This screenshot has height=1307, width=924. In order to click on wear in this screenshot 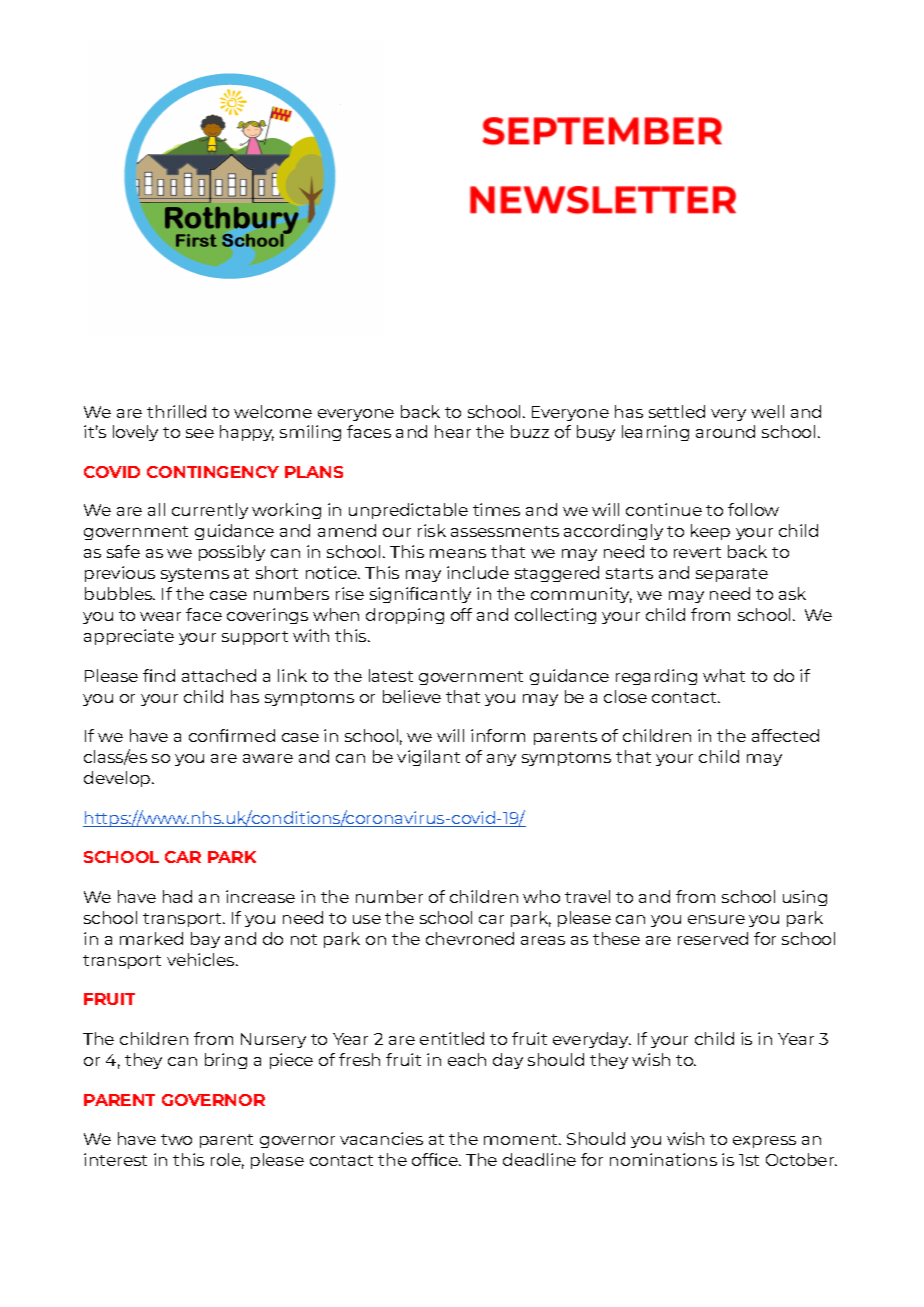, I will do `click(160, 616)`.
